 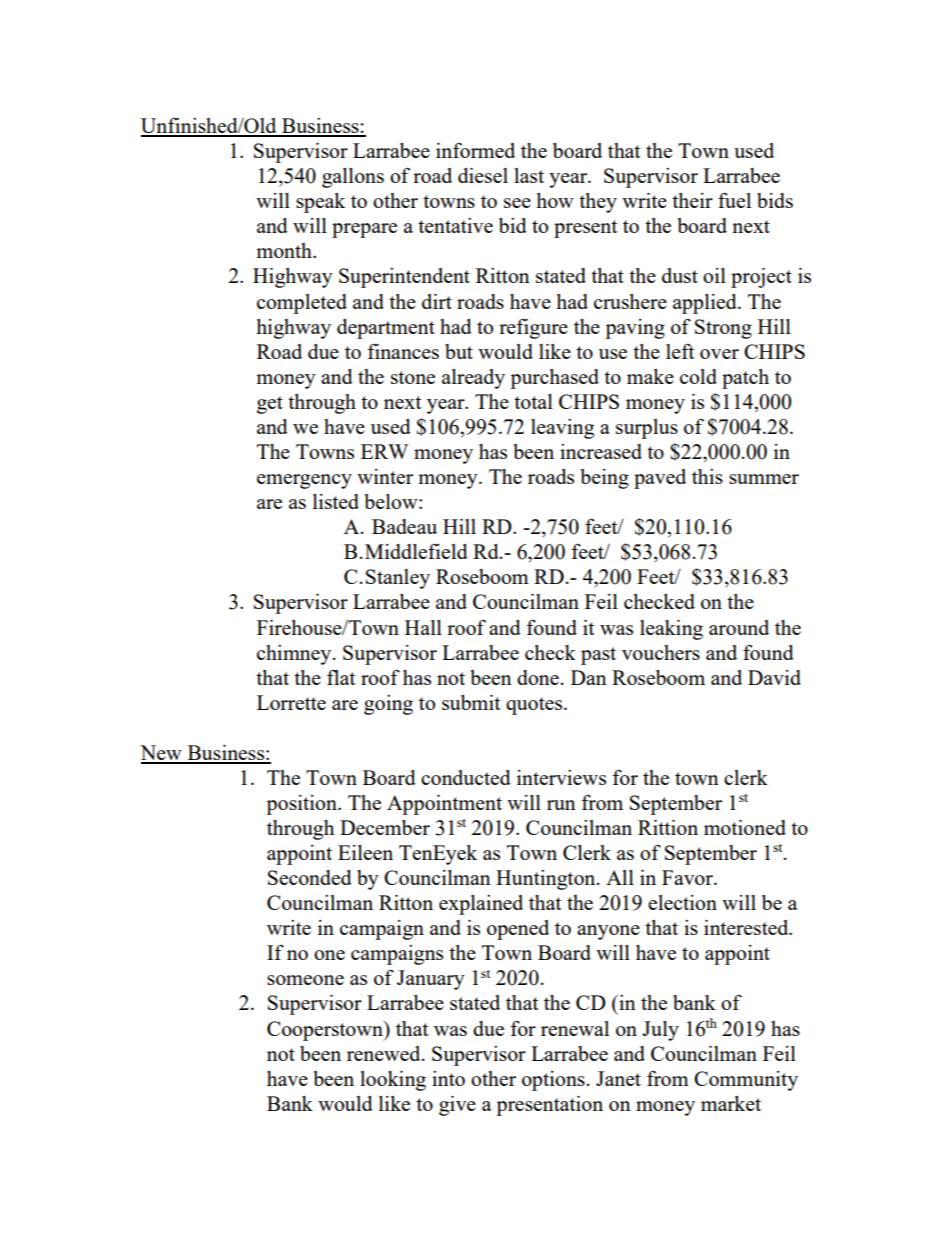 What do you see at coordinates (385, 1053) in the screenshot?
I see `renewed` at bounding box center [385, 1053].
